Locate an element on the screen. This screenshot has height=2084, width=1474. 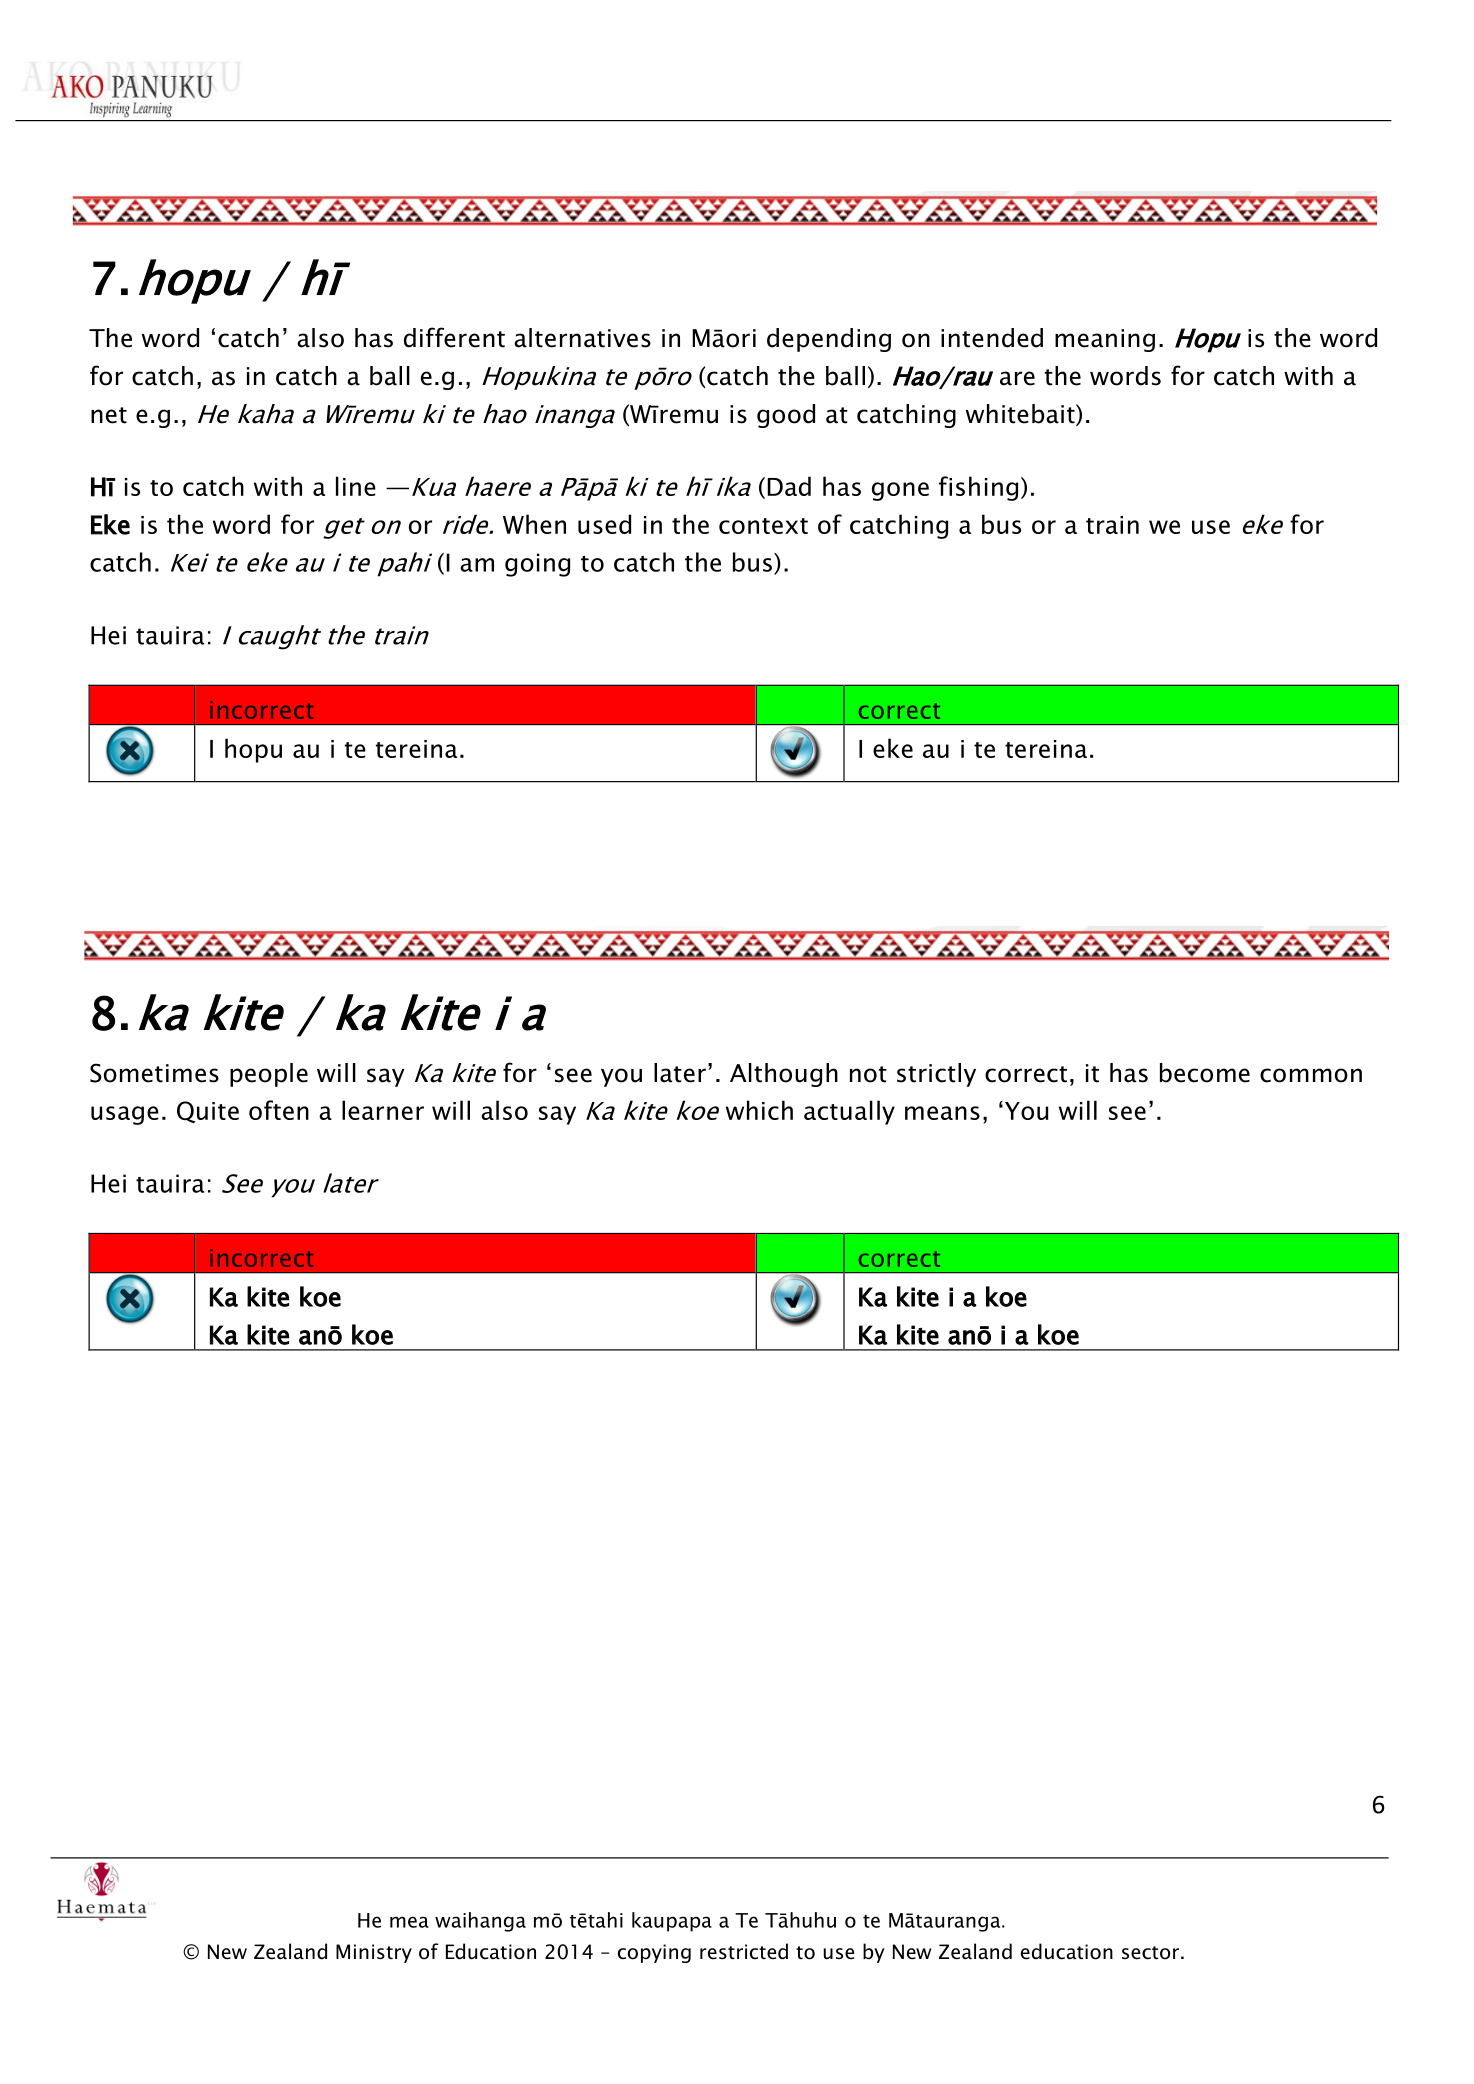
meaning is located at coordinates (1105, 340).
